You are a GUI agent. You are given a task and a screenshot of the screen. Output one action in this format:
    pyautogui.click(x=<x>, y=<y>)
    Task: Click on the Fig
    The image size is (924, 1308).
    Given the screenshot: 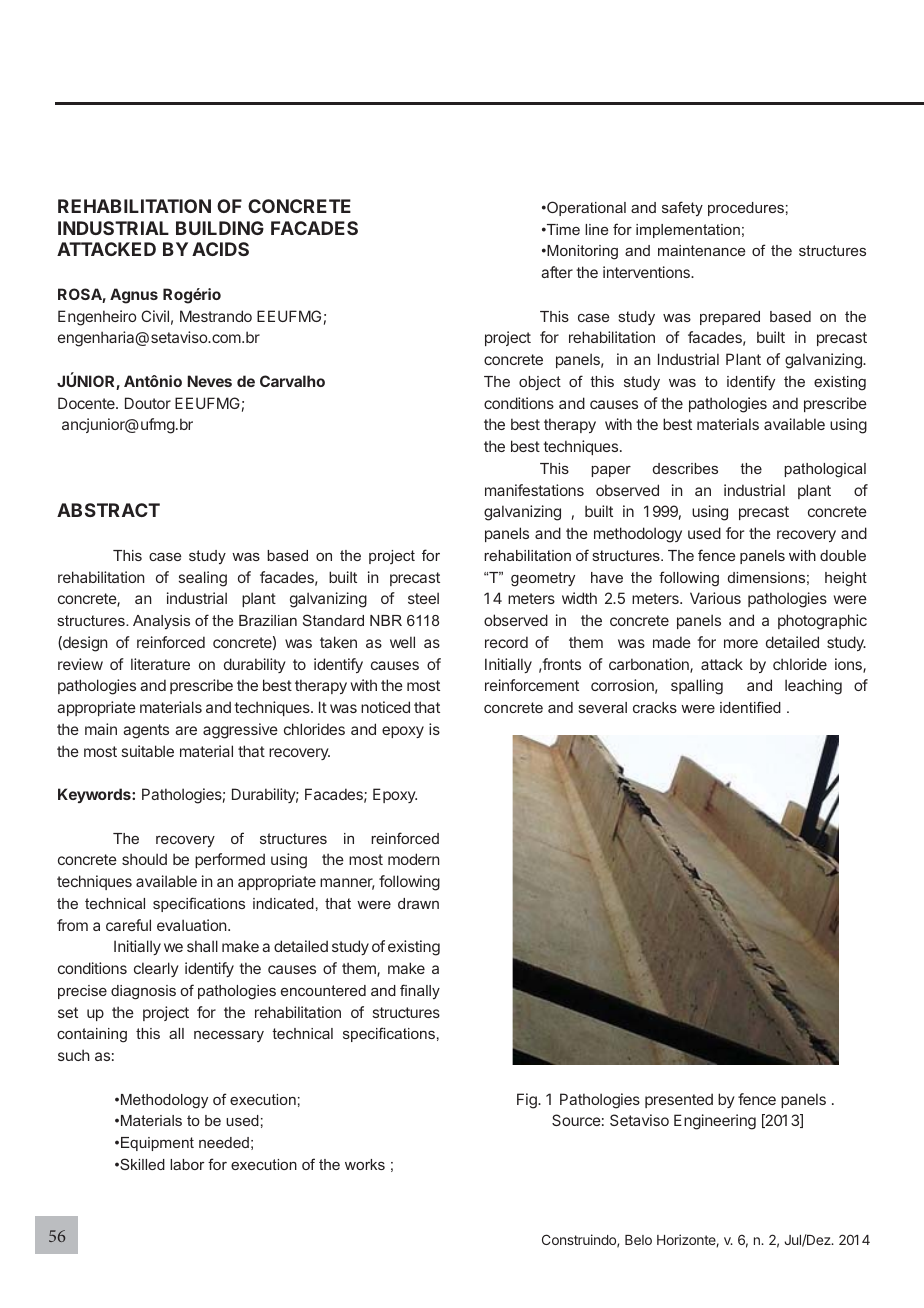 What is the action you would take?
    pyautogui.click(x=528, y=1101)
